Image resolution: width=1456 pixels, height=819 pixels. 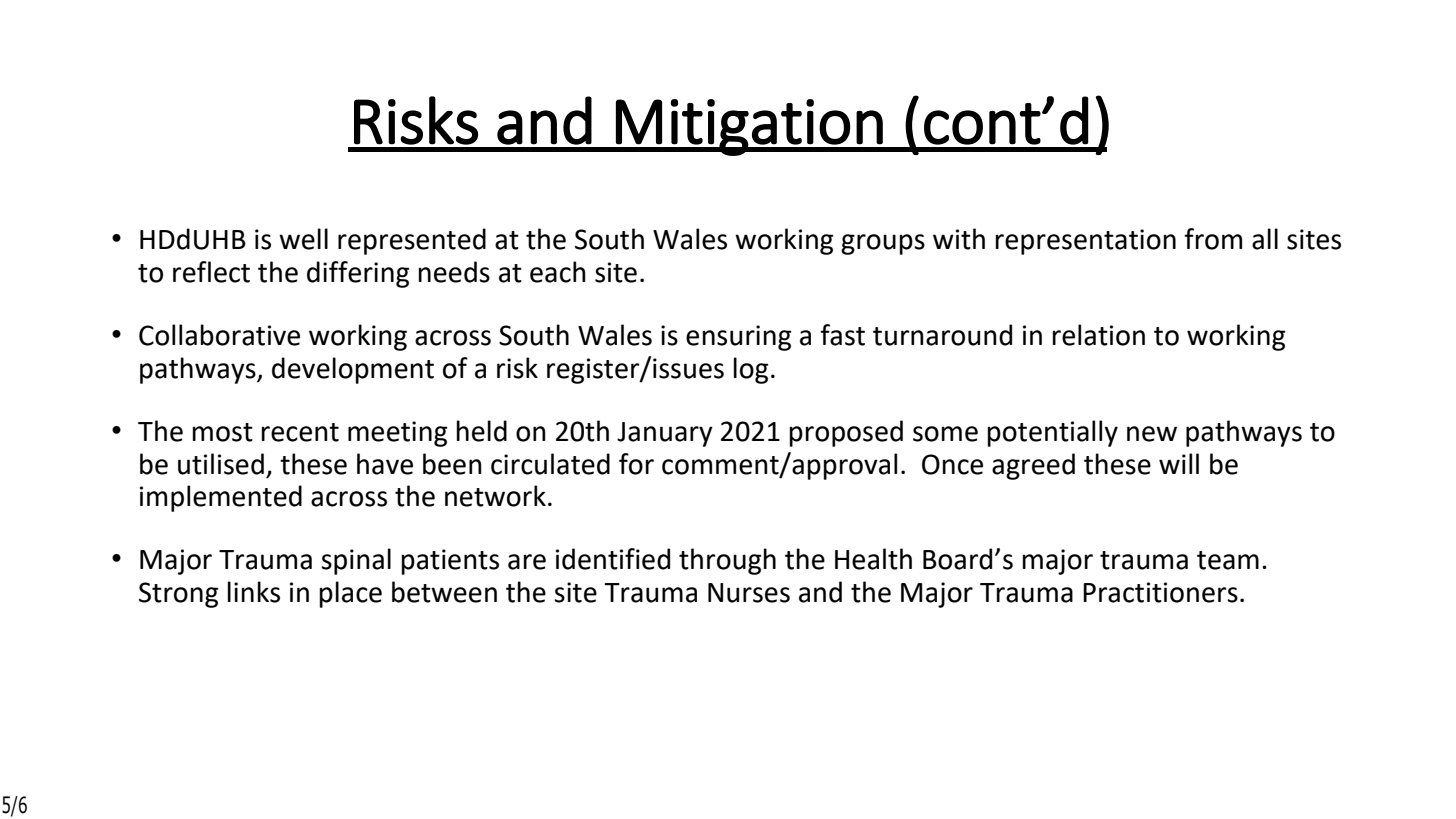 What do you see at coordinates (303, 239) in the screenshot?
I see `well` at bounding box center [303, 239].
